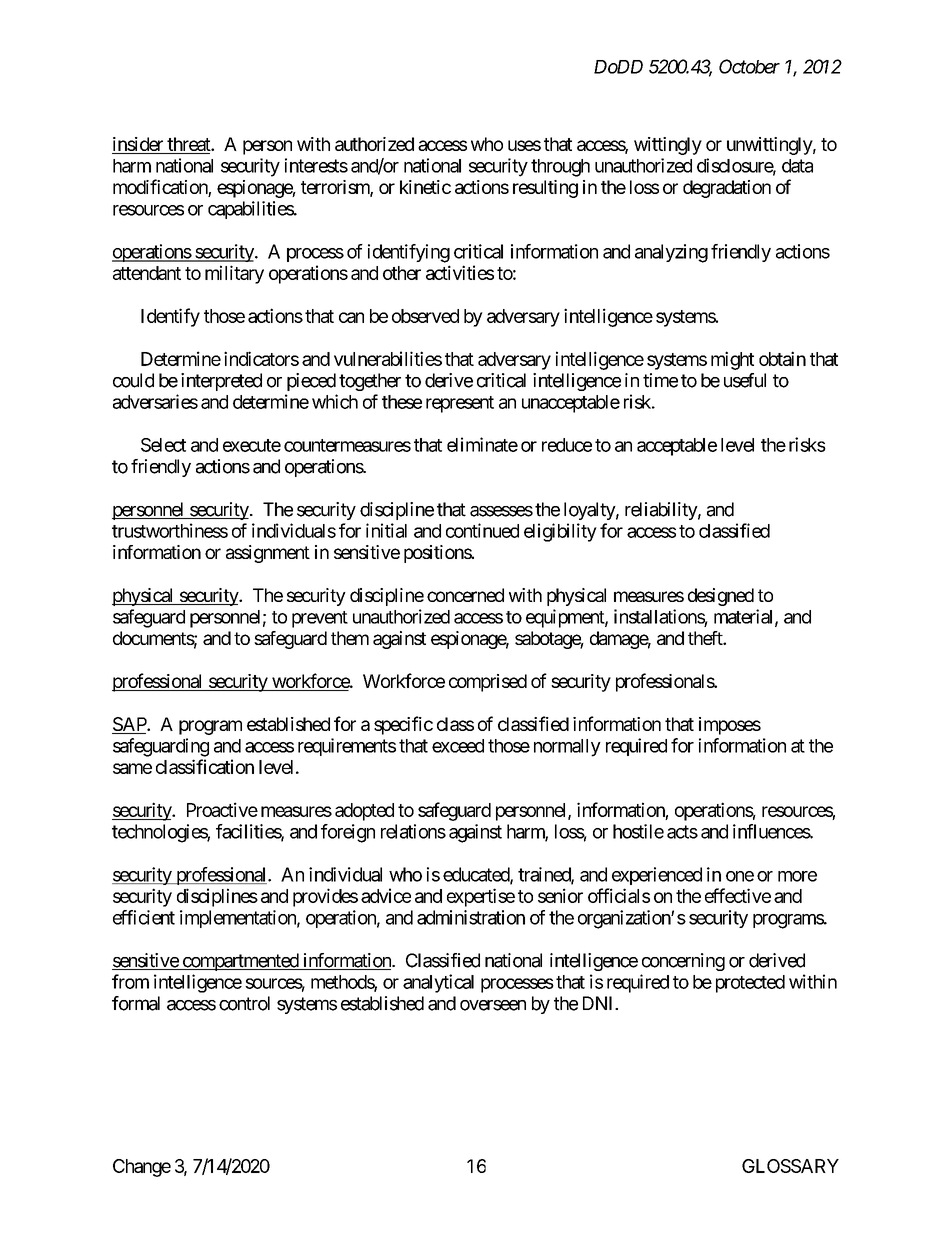 Image resolution: width=952 pixels, height=1233 pixels. What do you see at coordinates (488, 683) in the document?
I see `comprised` at bounding box center [488, 683].
